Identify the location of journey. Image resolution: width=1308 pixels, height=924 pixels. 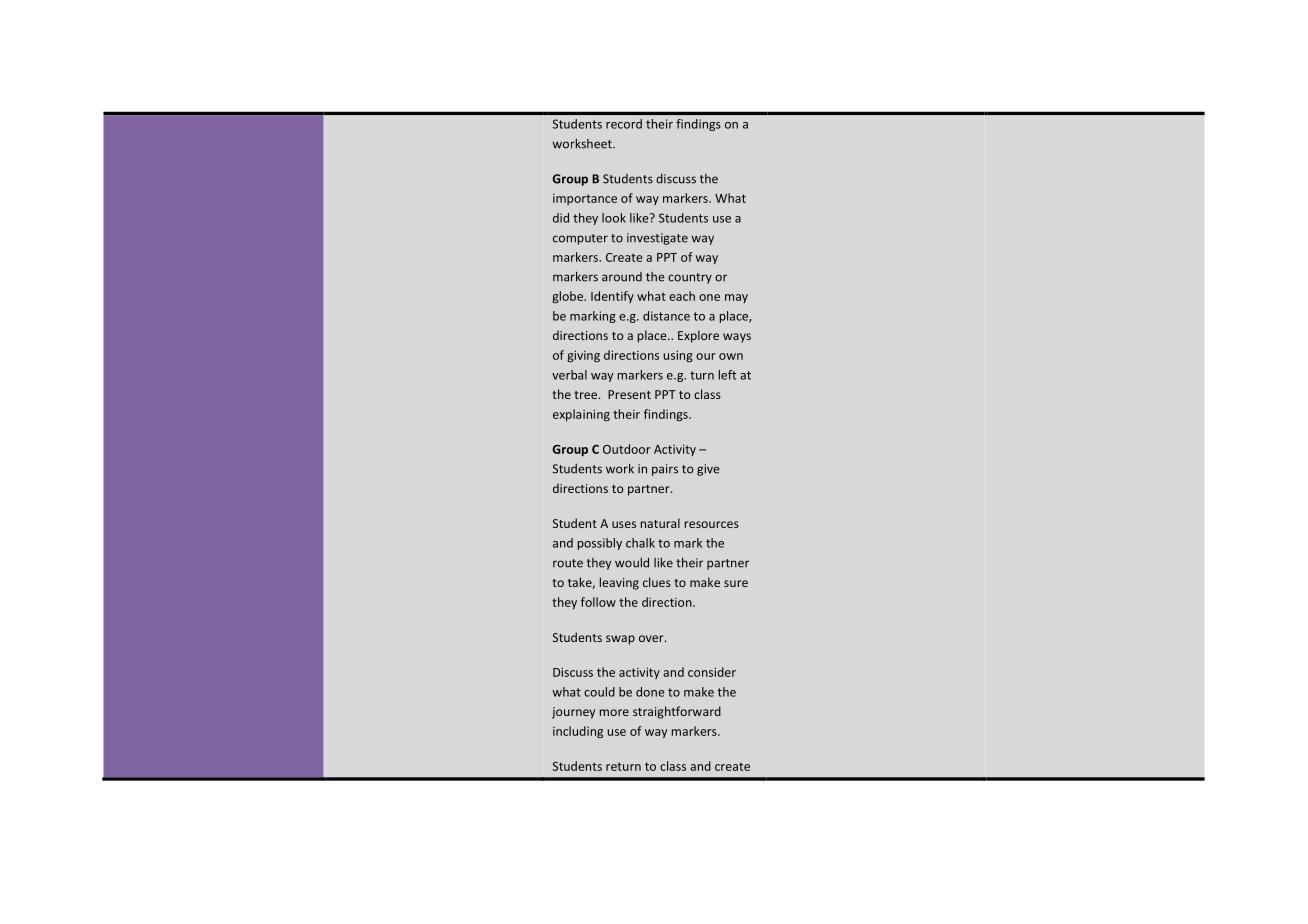
(573, 713).
